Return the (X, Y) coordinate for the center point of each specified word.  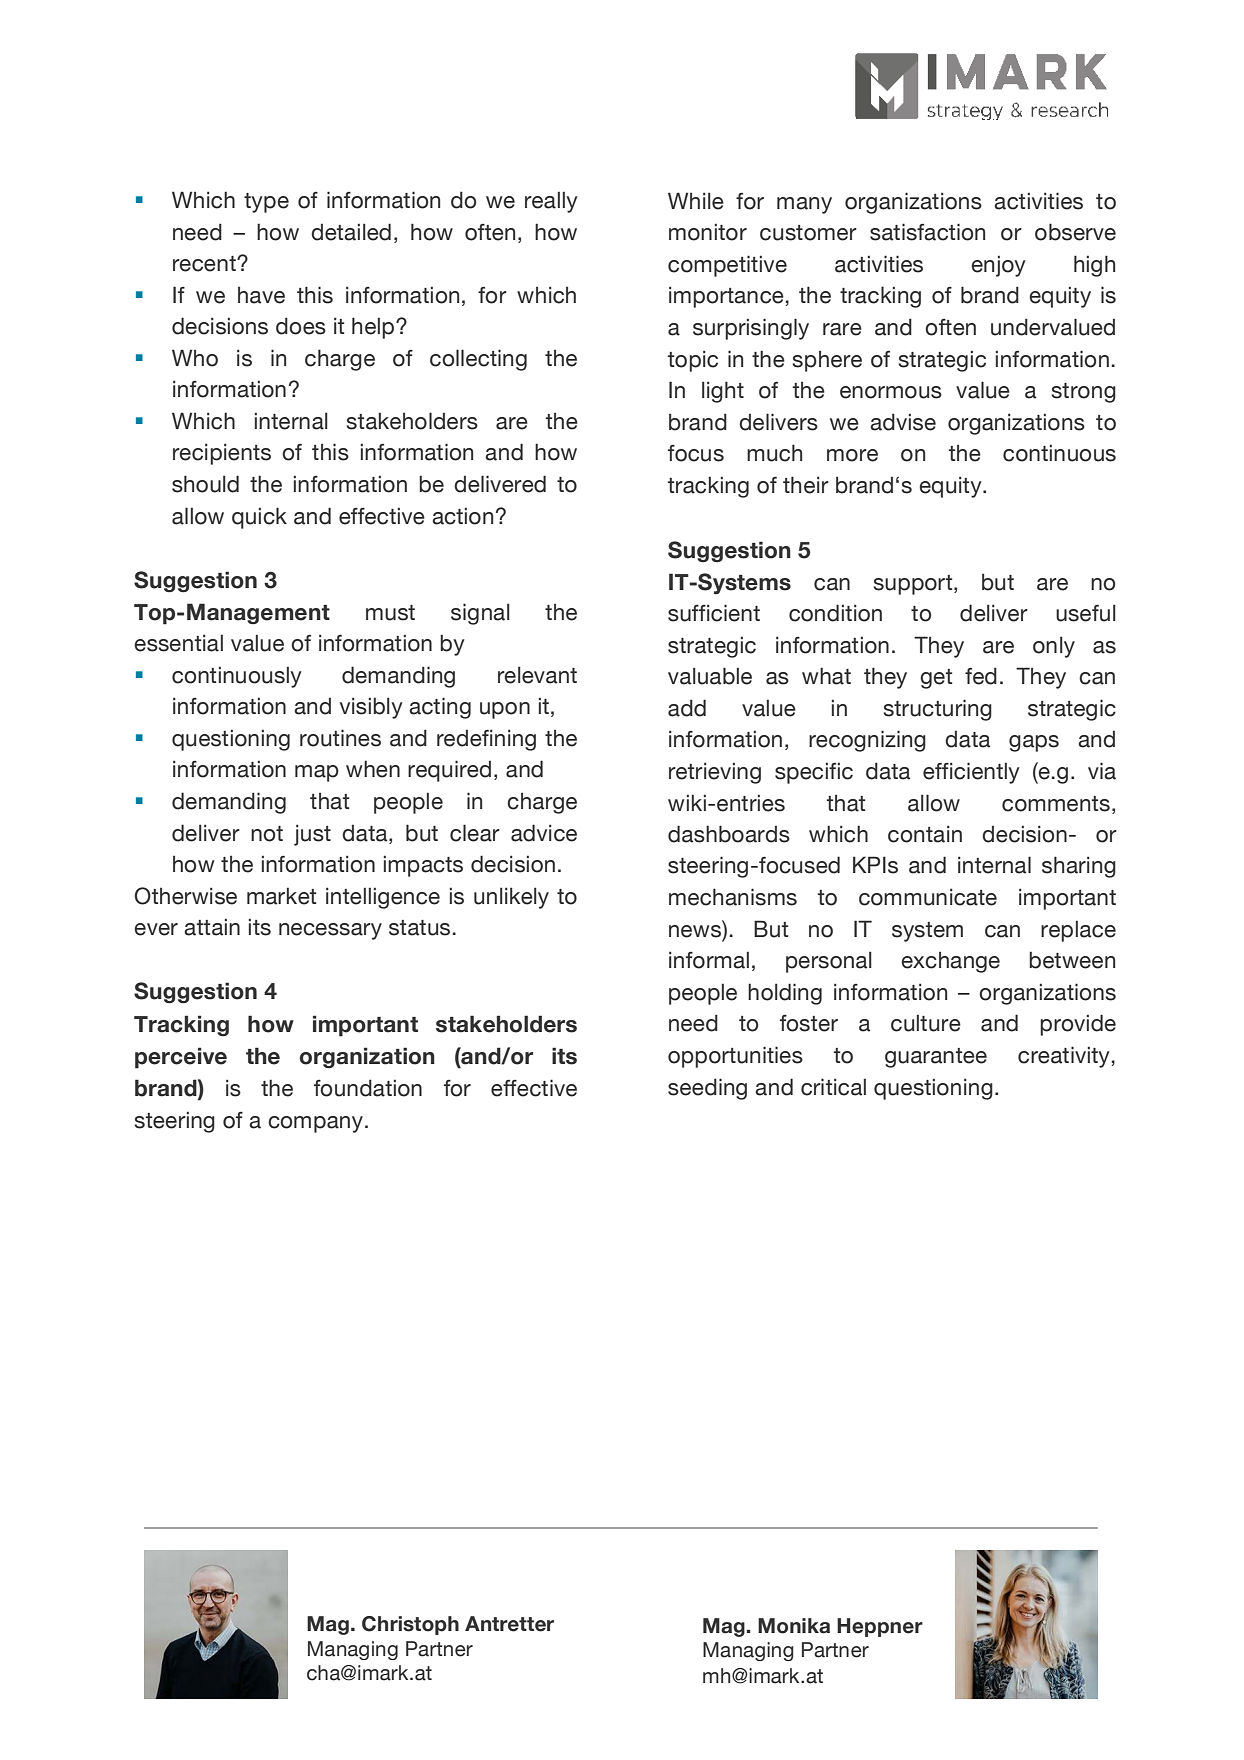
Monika (794, 1626)
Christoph (410, 1625)
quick (259, 518)
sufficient (714, 613)
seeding (707, 1089)
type (266, 203)
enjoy (998, 266)
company (315, 1124)
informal (709, 960)
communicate (928, 897)
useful (1086, 613)
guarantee (936, 1058)
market (281, 896)
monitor (708, 232)
